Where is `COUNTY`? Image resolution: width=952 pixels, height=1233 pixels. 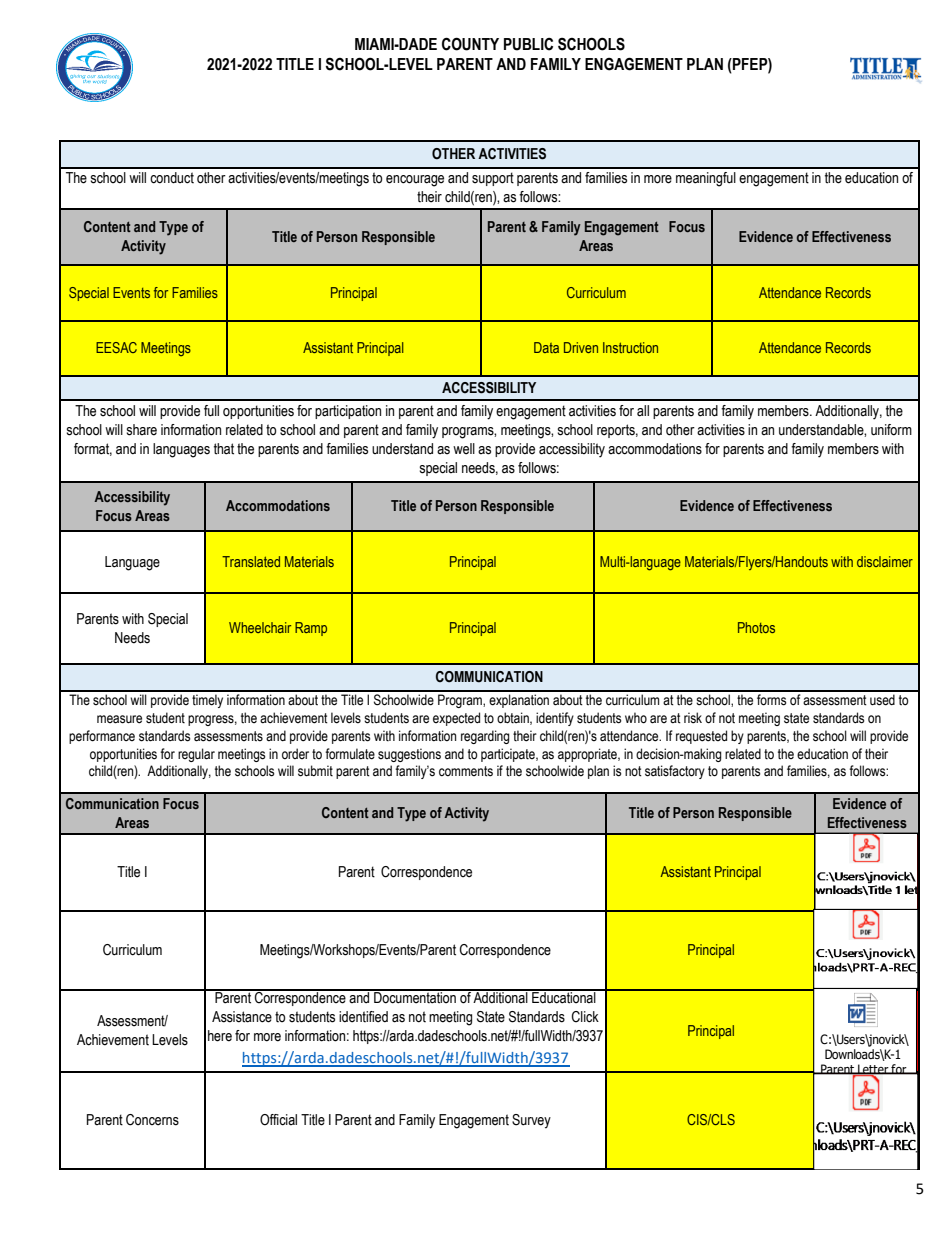 COUNTY is located at coordinates (470, 44).
